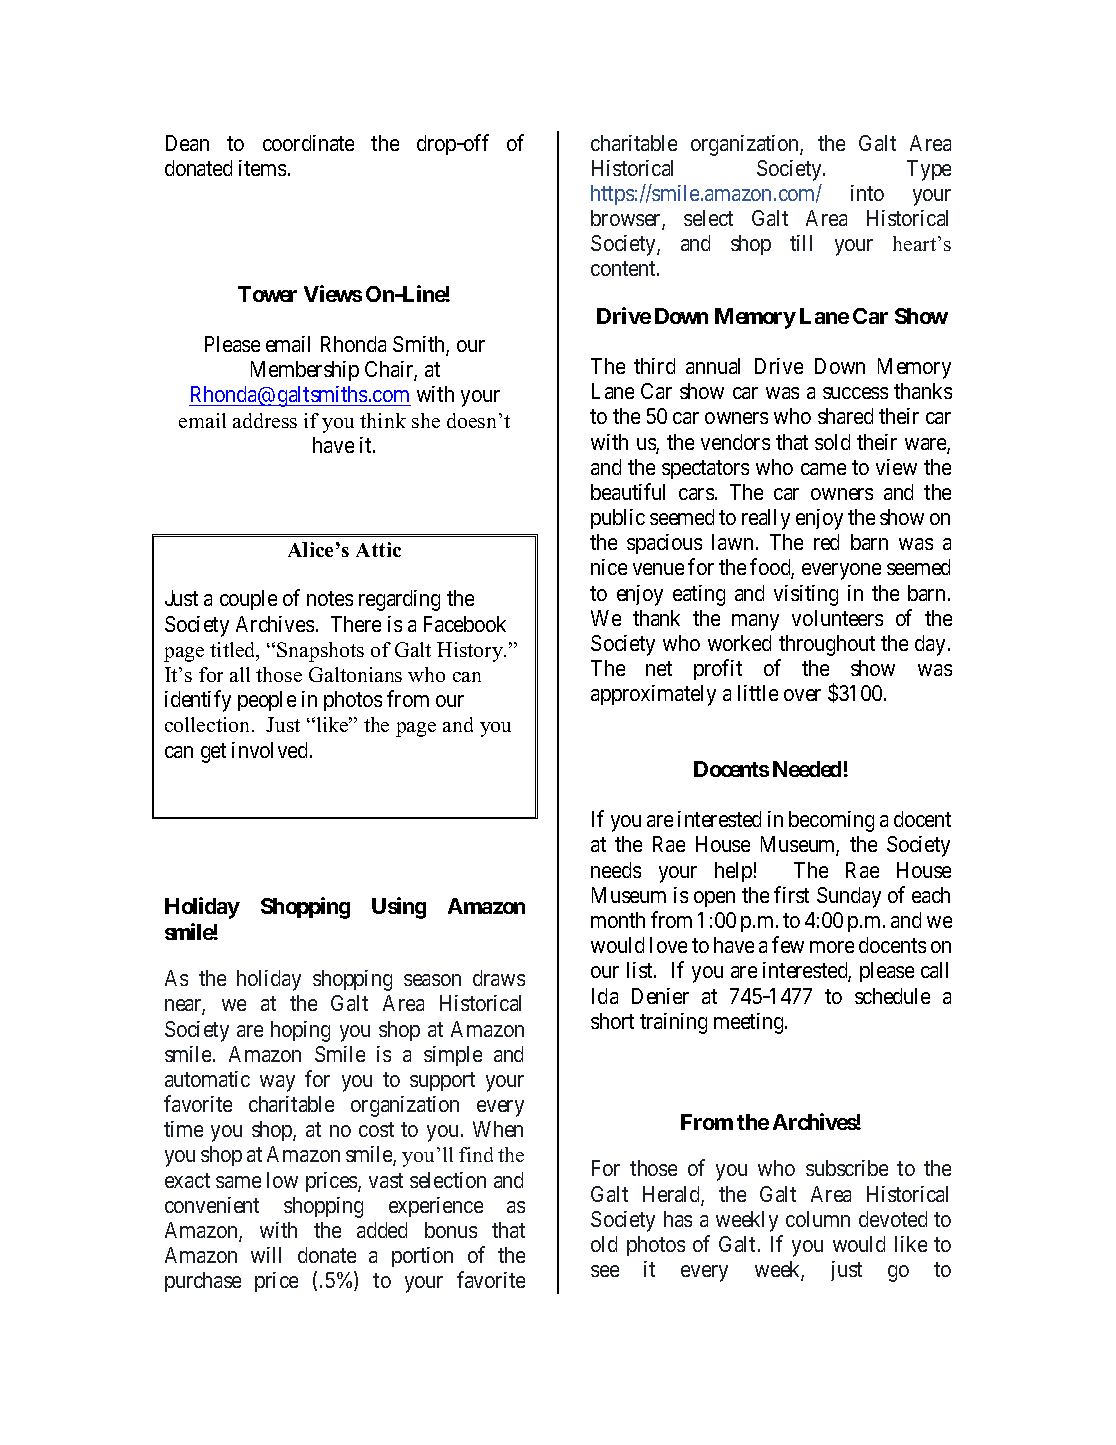 This document has height=1445, width=1116. Describe the element at coordinates (837, 618) in the document. I see `volunteers` at that location.
